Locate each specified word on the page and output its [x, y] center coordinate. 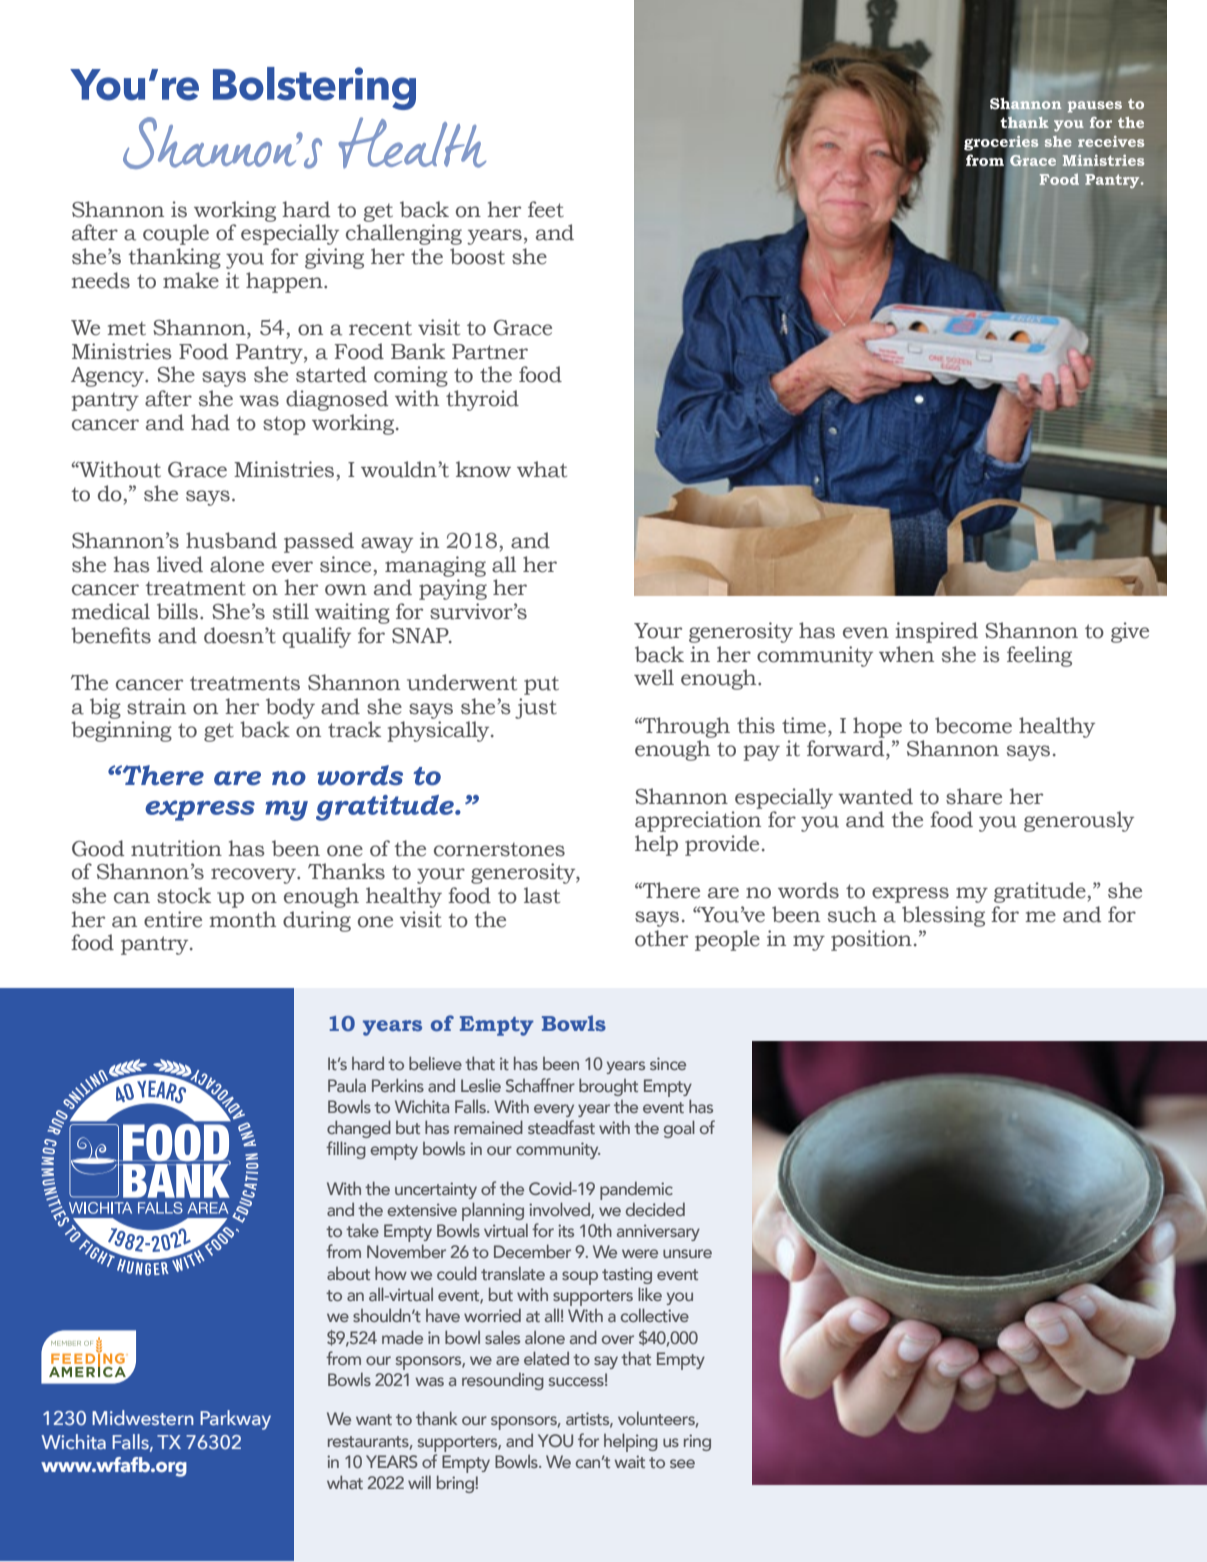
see [682, 1463]
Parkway [235, 1420]
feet [546, 209]
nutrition [176, 848]
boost [477, 256]
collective [655, 1315]
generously [1079, 821]
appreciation [698, 821]
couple [176, 234]
